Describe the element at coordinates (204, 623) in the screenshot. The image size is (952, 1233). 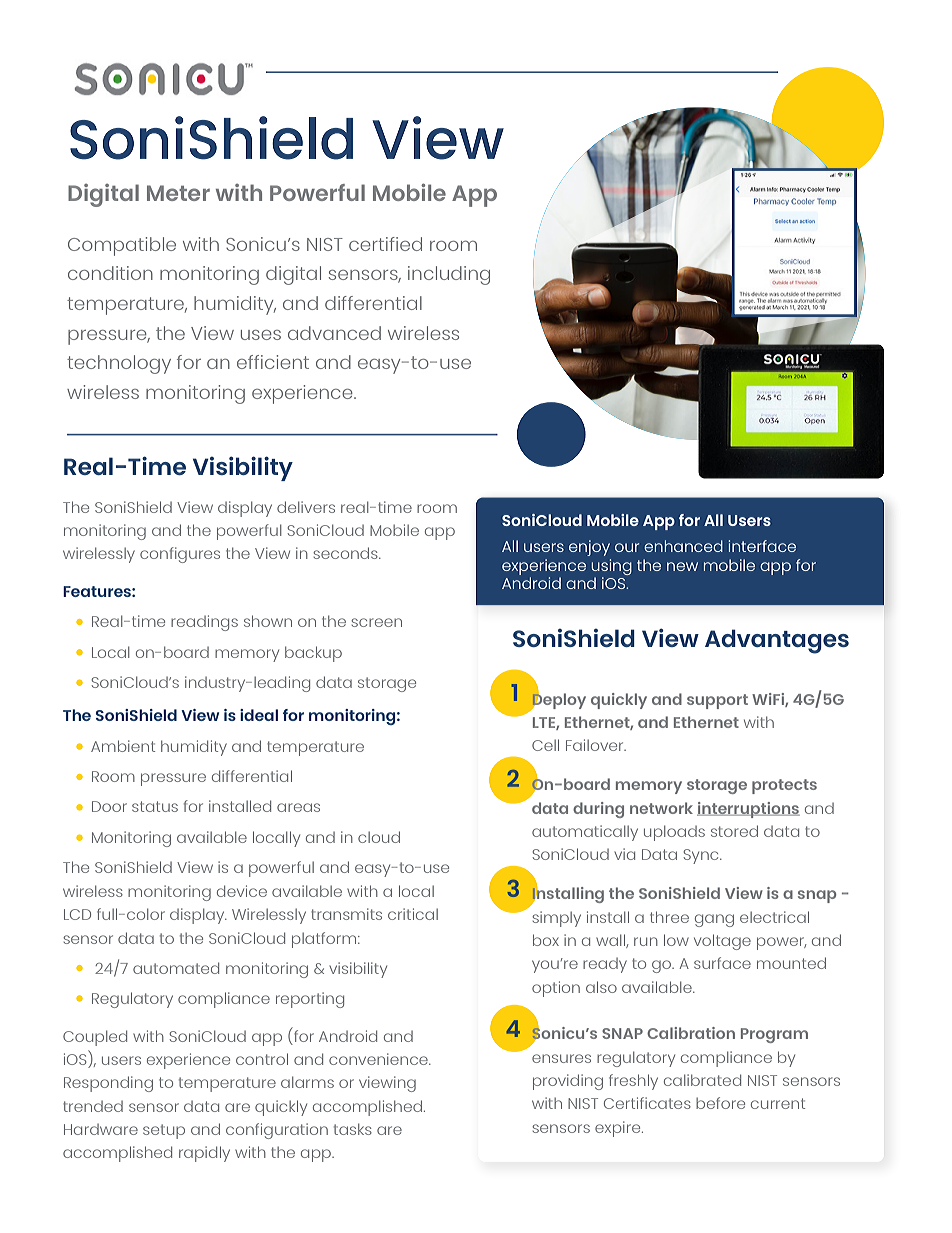
I see `readings` at that location.
